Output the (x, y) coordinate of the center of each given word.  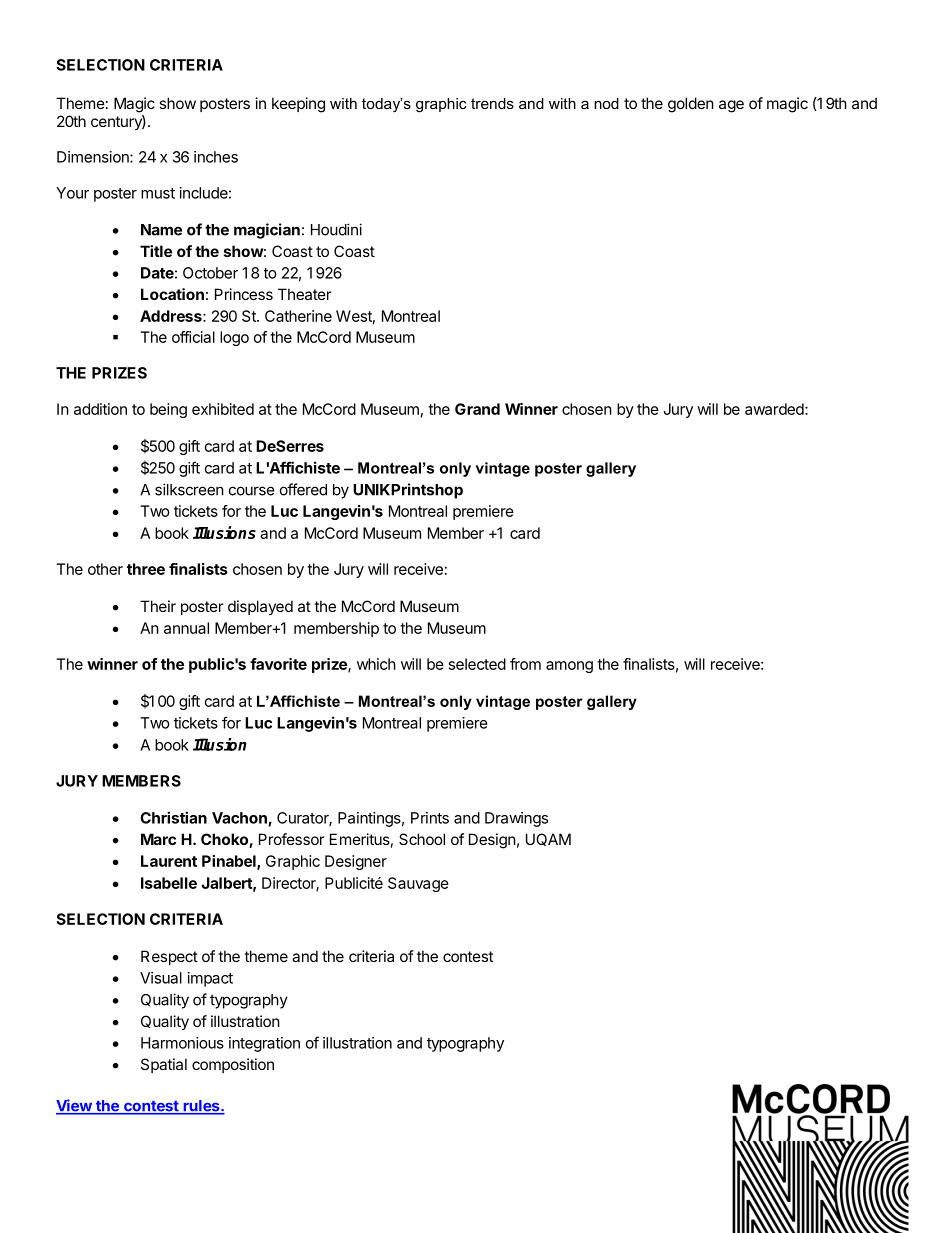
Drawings (516, 819)
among (569, 667)
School (422, 839)
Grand (477, 409)
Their (158, 606)
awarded (774, 409)
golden (691, 105)
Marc (158, 839)
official (193, 337)
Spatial (164, 1065)
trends (492, 103)
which (376, 664)
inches (216, 157)
